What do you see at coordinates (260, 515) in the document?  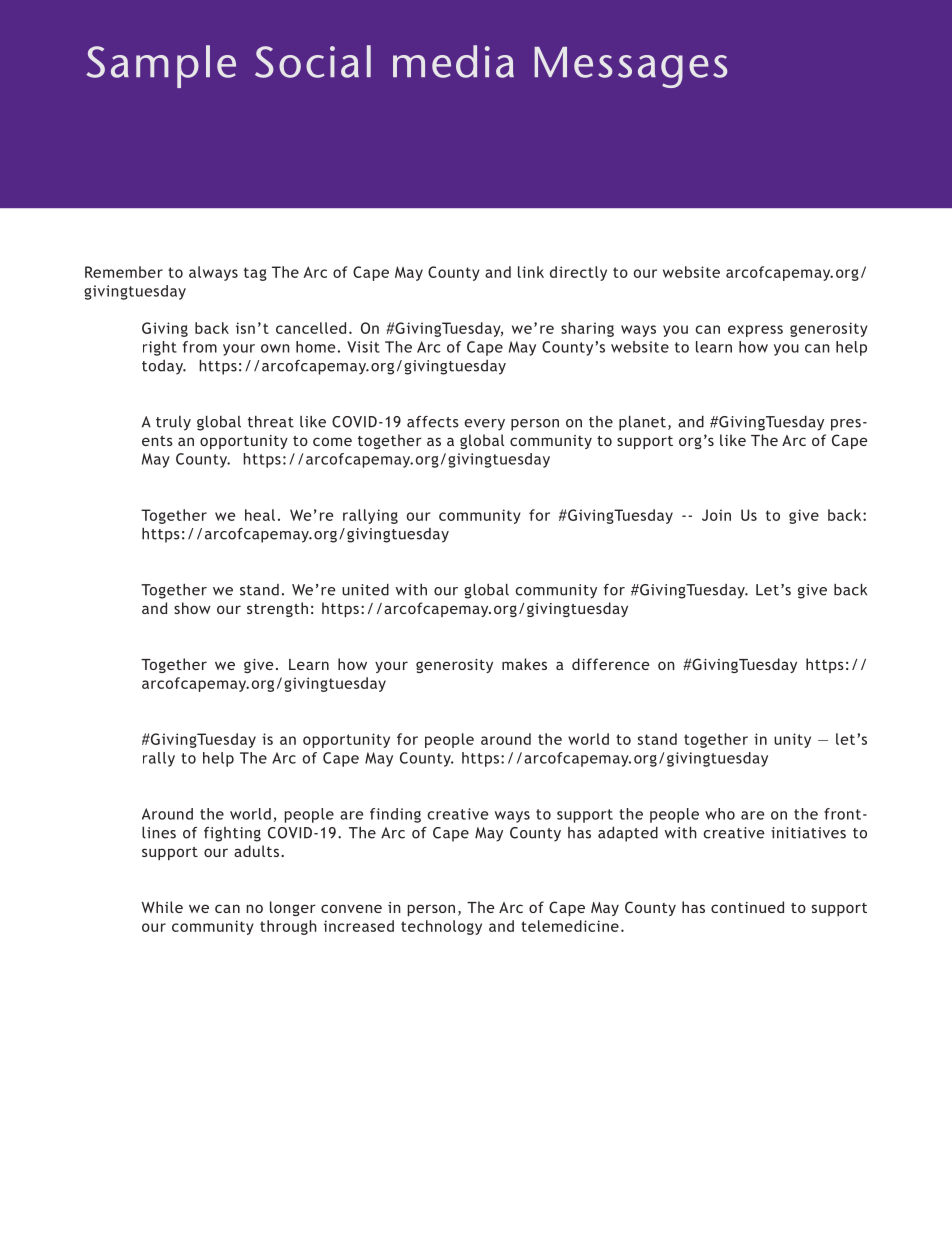 I see `heal` at bounding box center [260, 515].
